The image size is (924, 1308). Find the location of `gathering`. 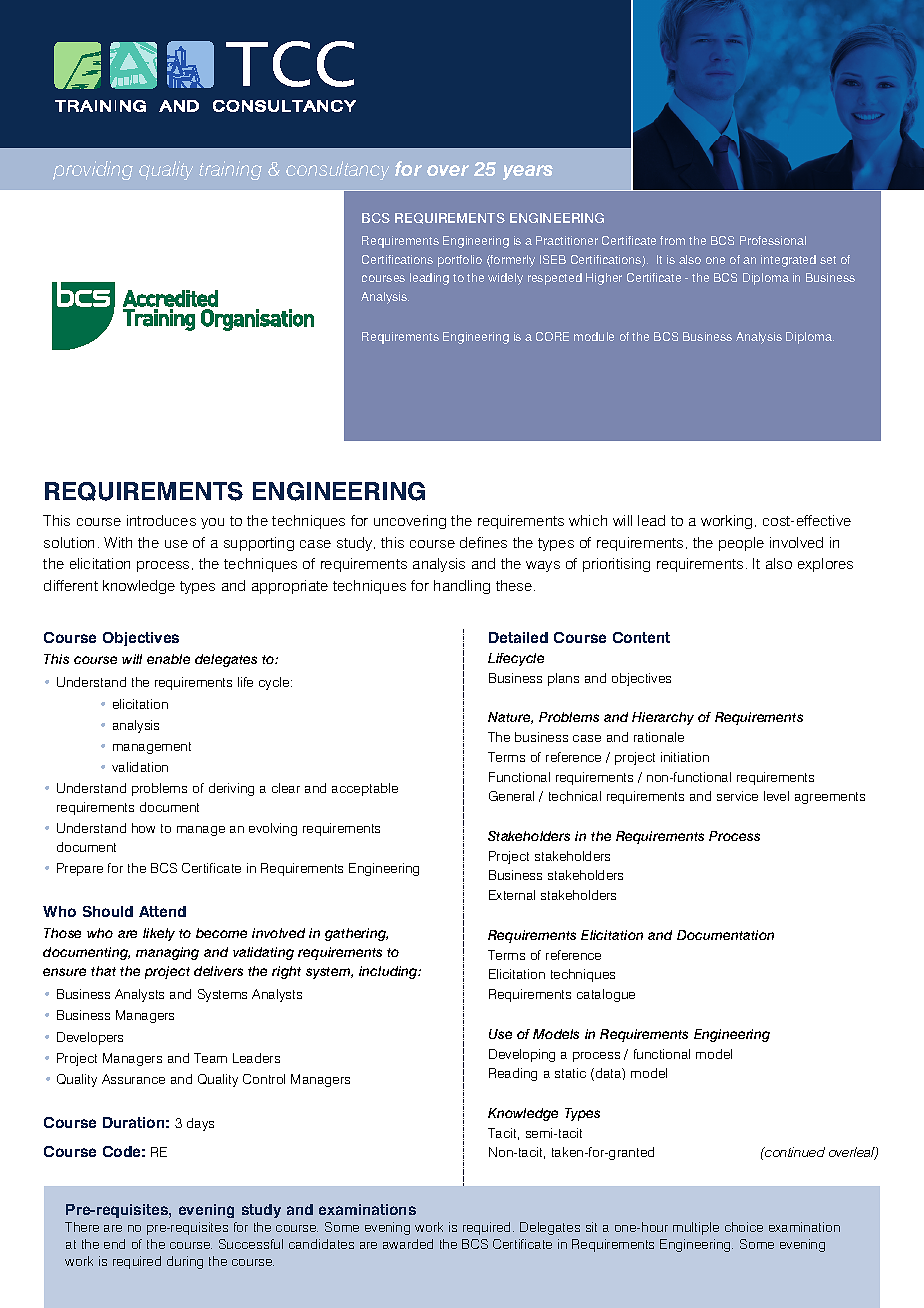

gathering is located at coordinates (356, 934).
